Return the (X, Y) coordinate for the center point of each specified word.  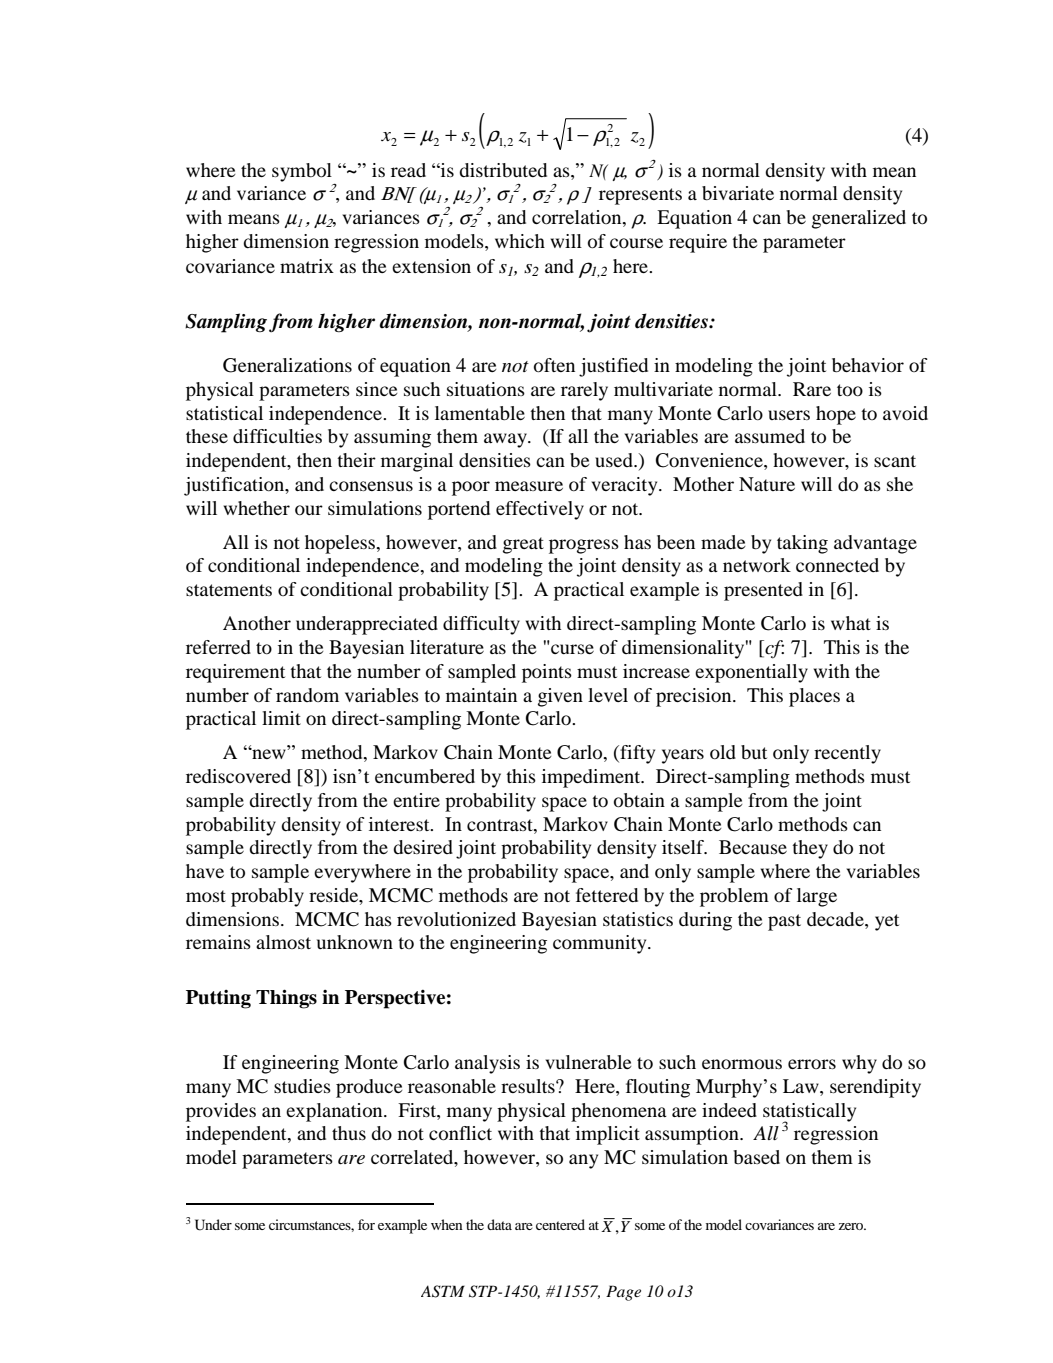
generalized (859, 219)
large (817, 897)
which (520, 241)
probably (267, 897)
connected (837, 565)
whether (257, 508)
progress (584, 546)
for (366, 1224)
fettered (607, 895)
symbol (302, 172)
